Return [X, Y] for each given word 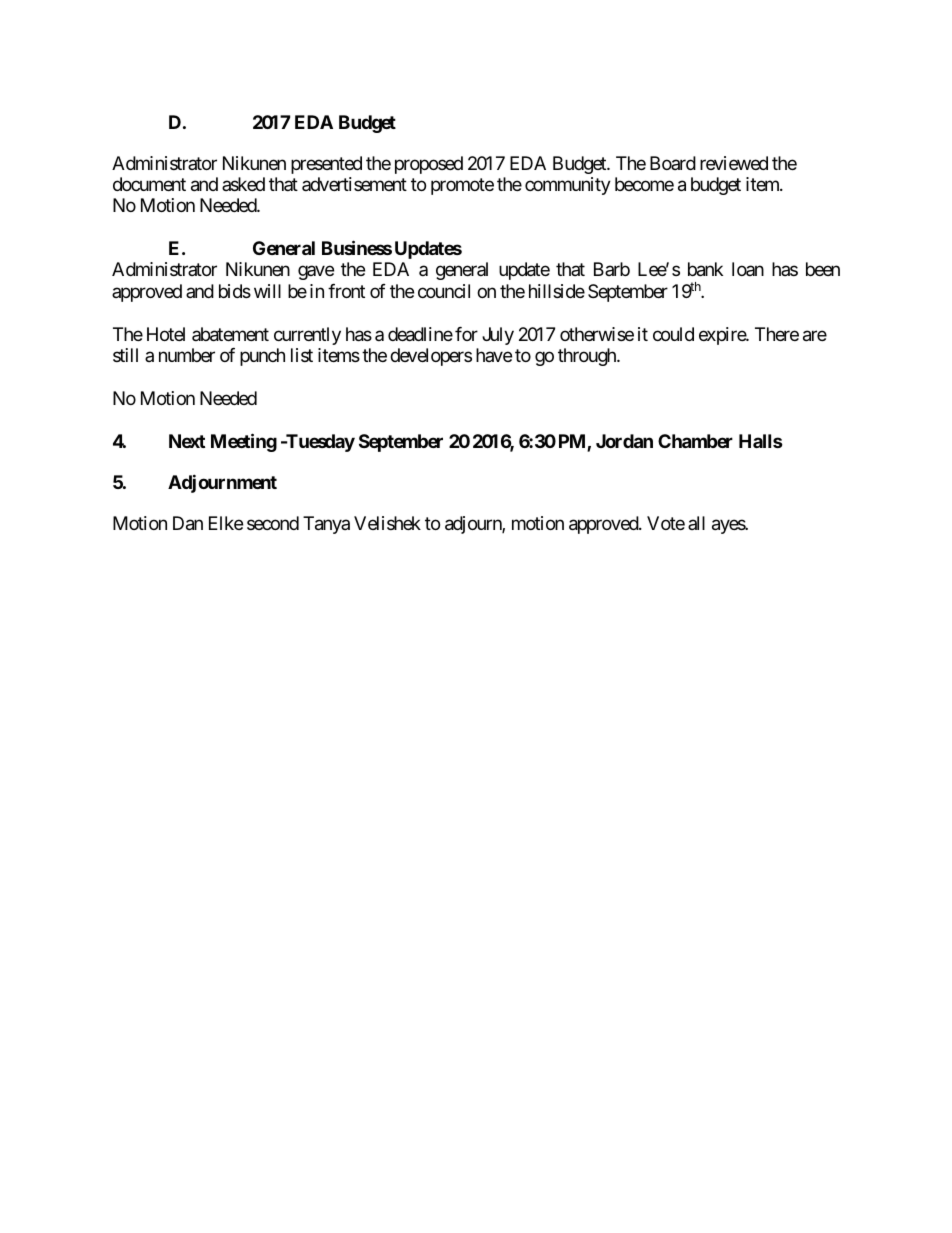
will [267, 291]
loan [748, 269]
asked [243, 184]
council [444, 291]
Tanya [326, 525]
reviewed [734, 163]
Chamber [695, 441]
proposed [429, 165]
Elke [226, 523]
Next [187, 441]
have [494, 355]
